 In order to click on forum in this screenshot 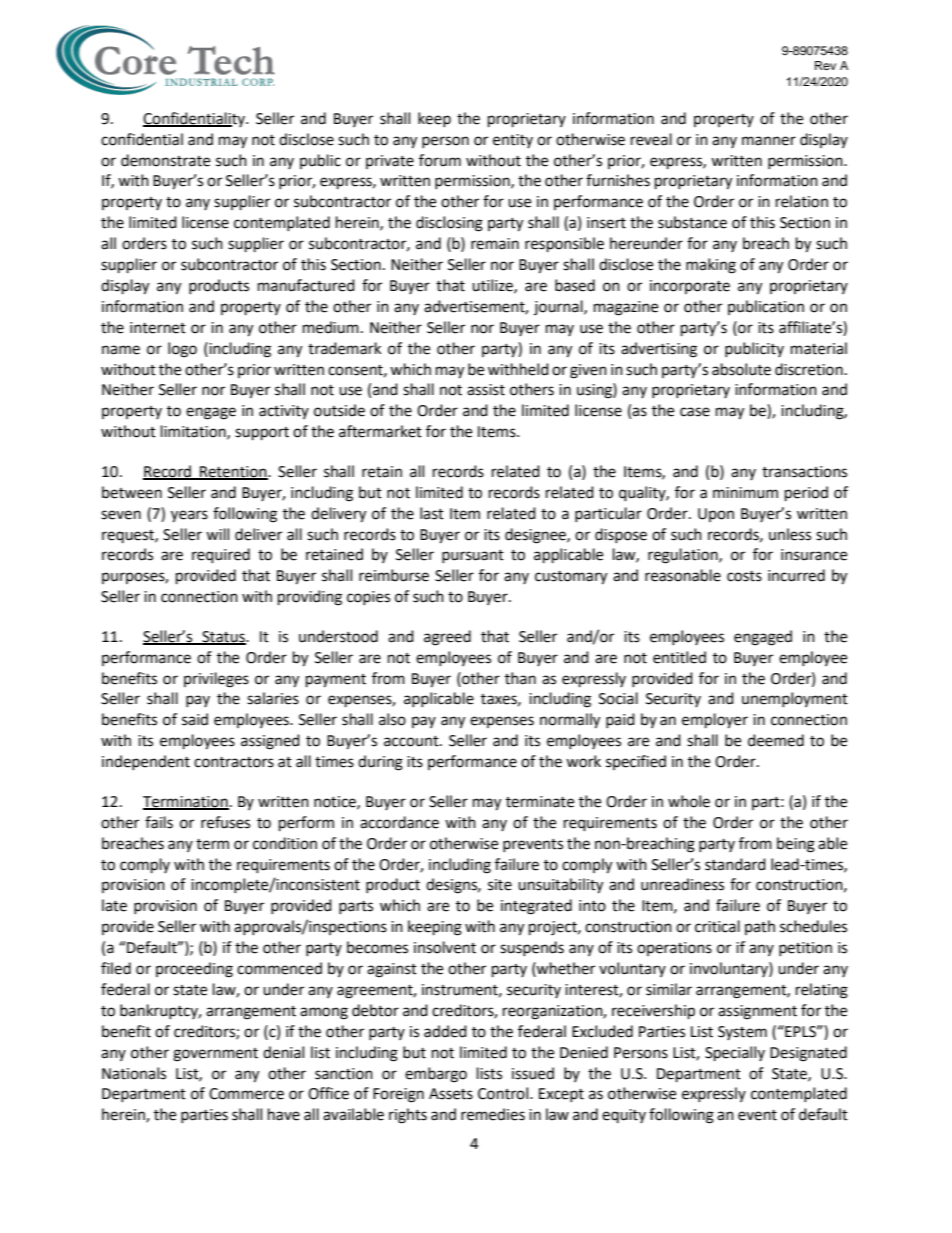, I will do `click(440, 160)`.
